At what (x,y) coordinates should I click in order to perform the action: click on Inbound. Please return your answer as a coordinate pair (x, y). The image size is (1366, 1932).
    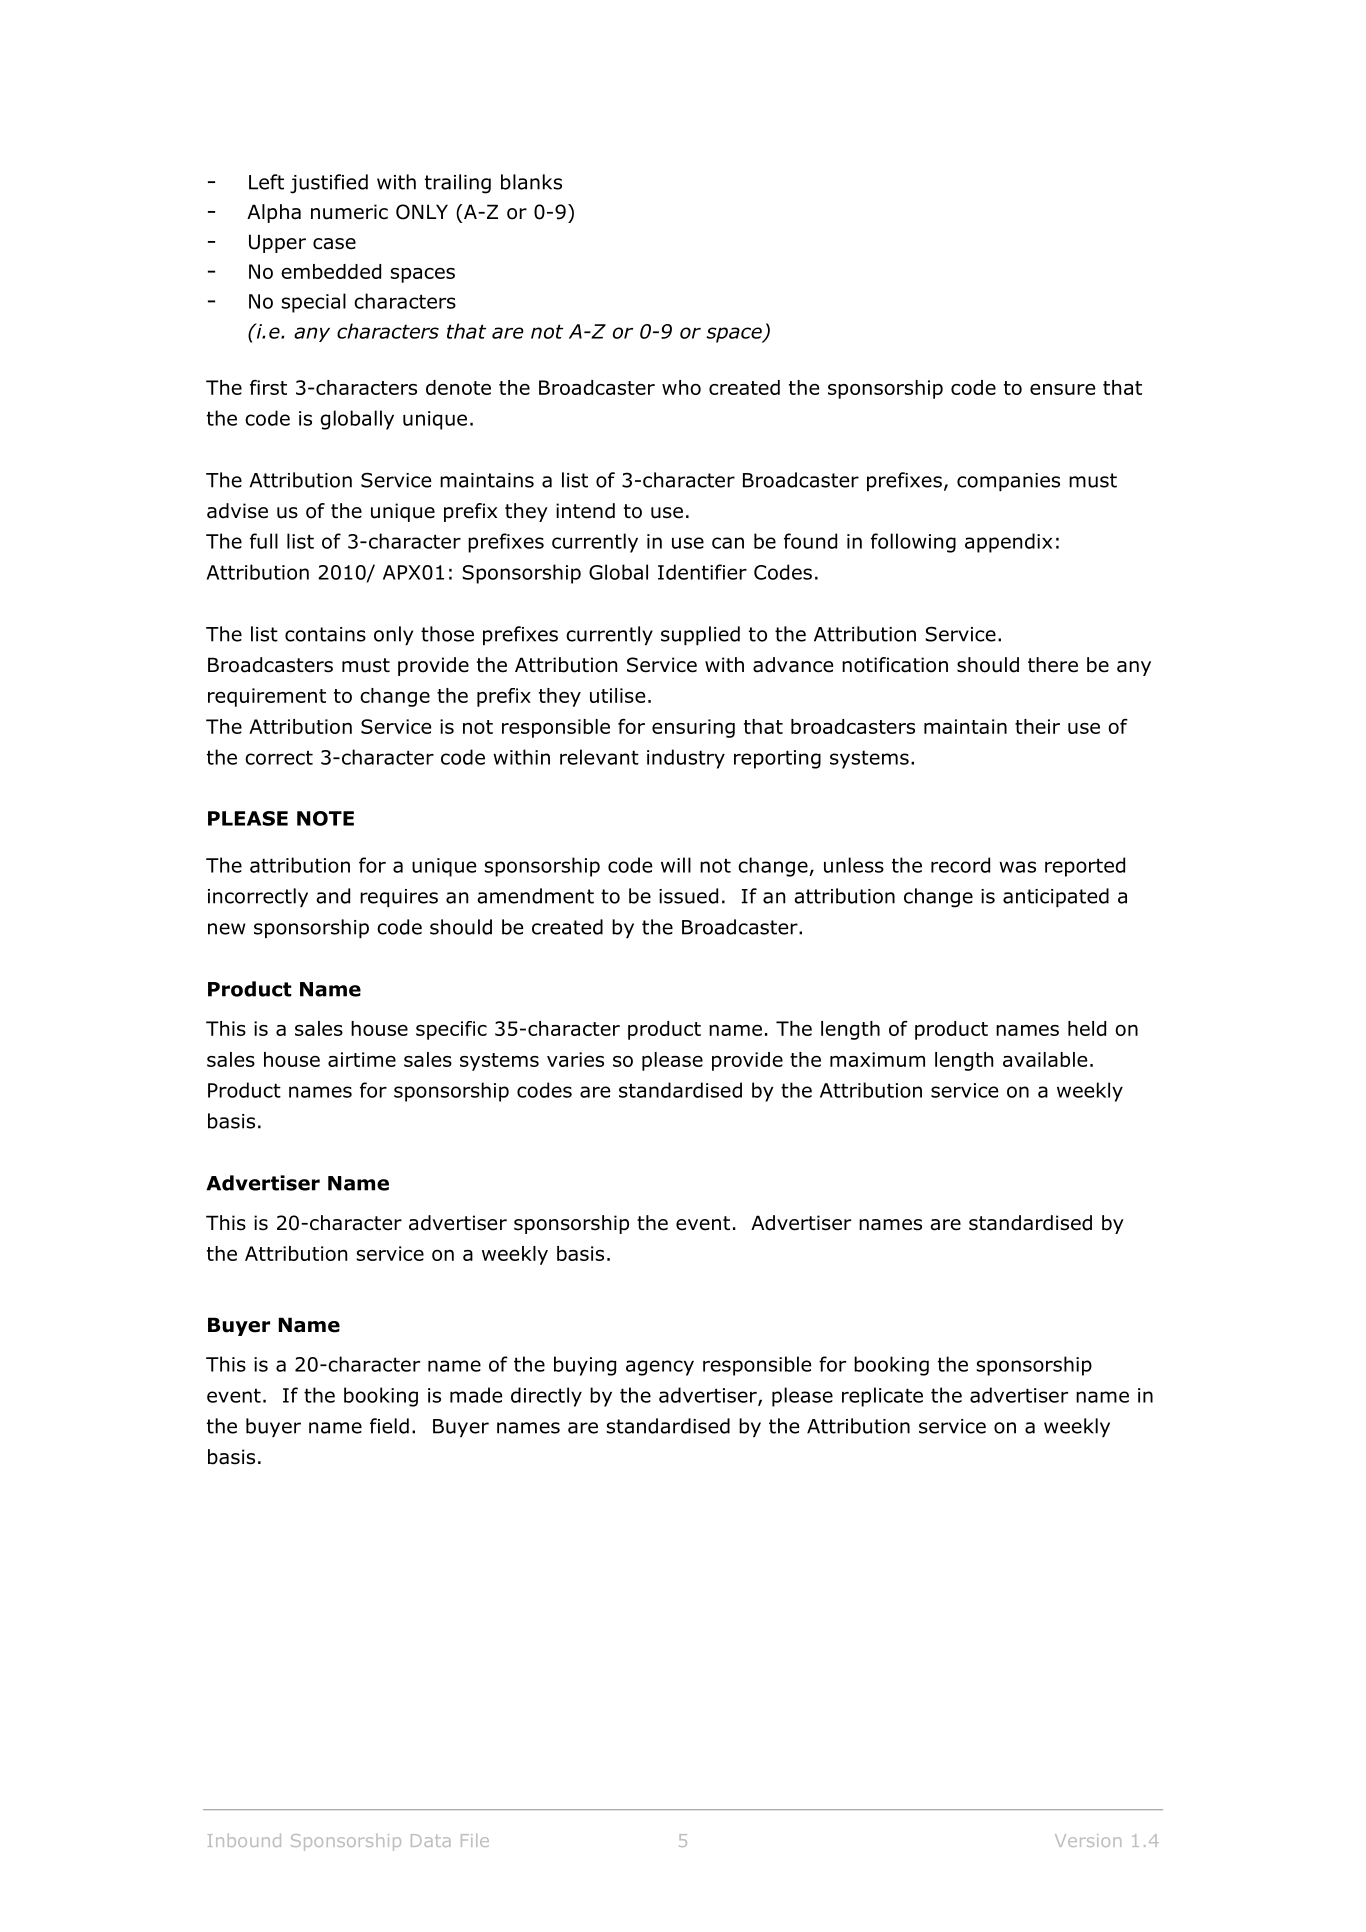
    Looking at the image, I should click on (244, 1840).
